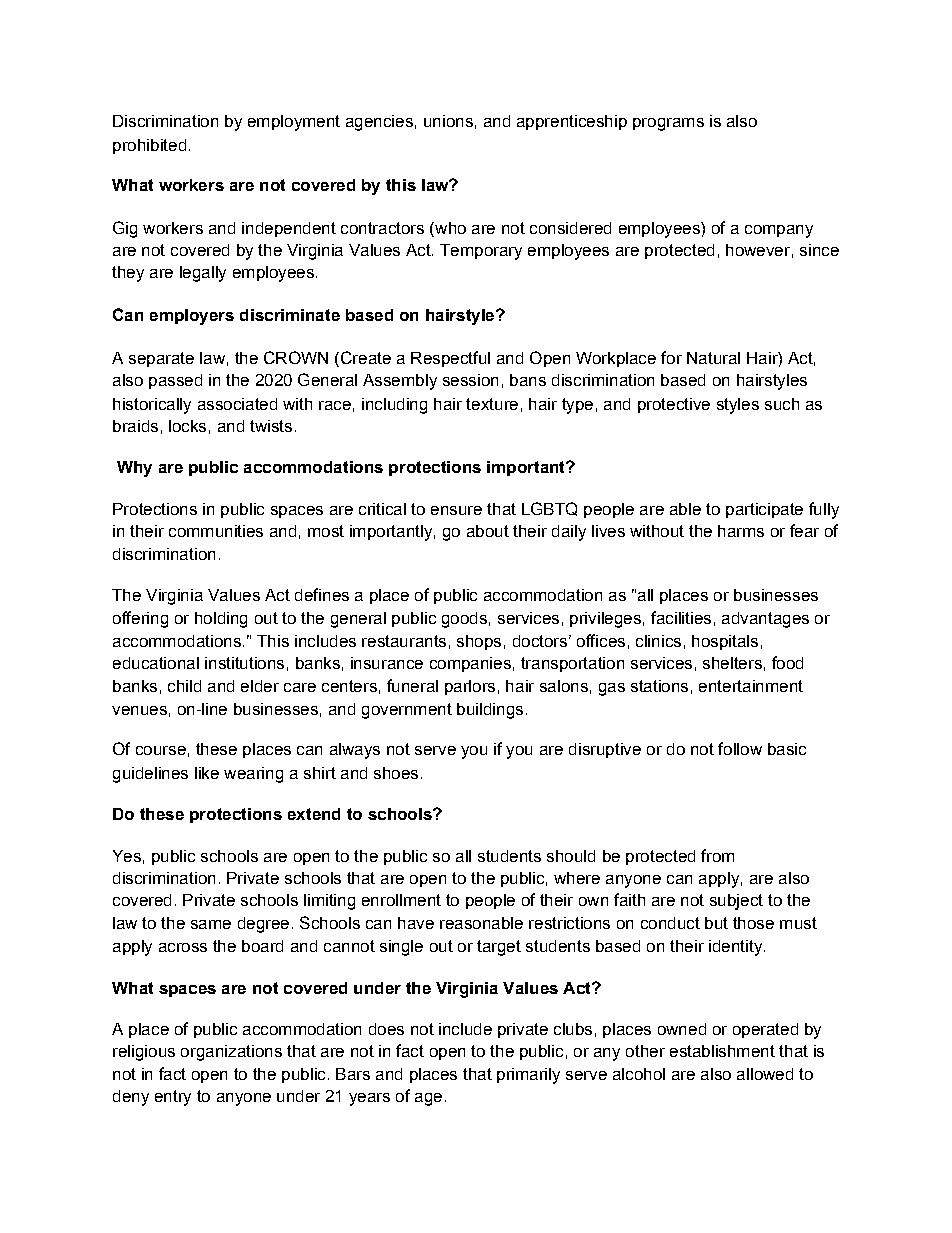 This page has height=1233, width=952. What do you see at coordinates (149, 146) in the page?
I see `prohibited` at bounding box center [149, 146].
